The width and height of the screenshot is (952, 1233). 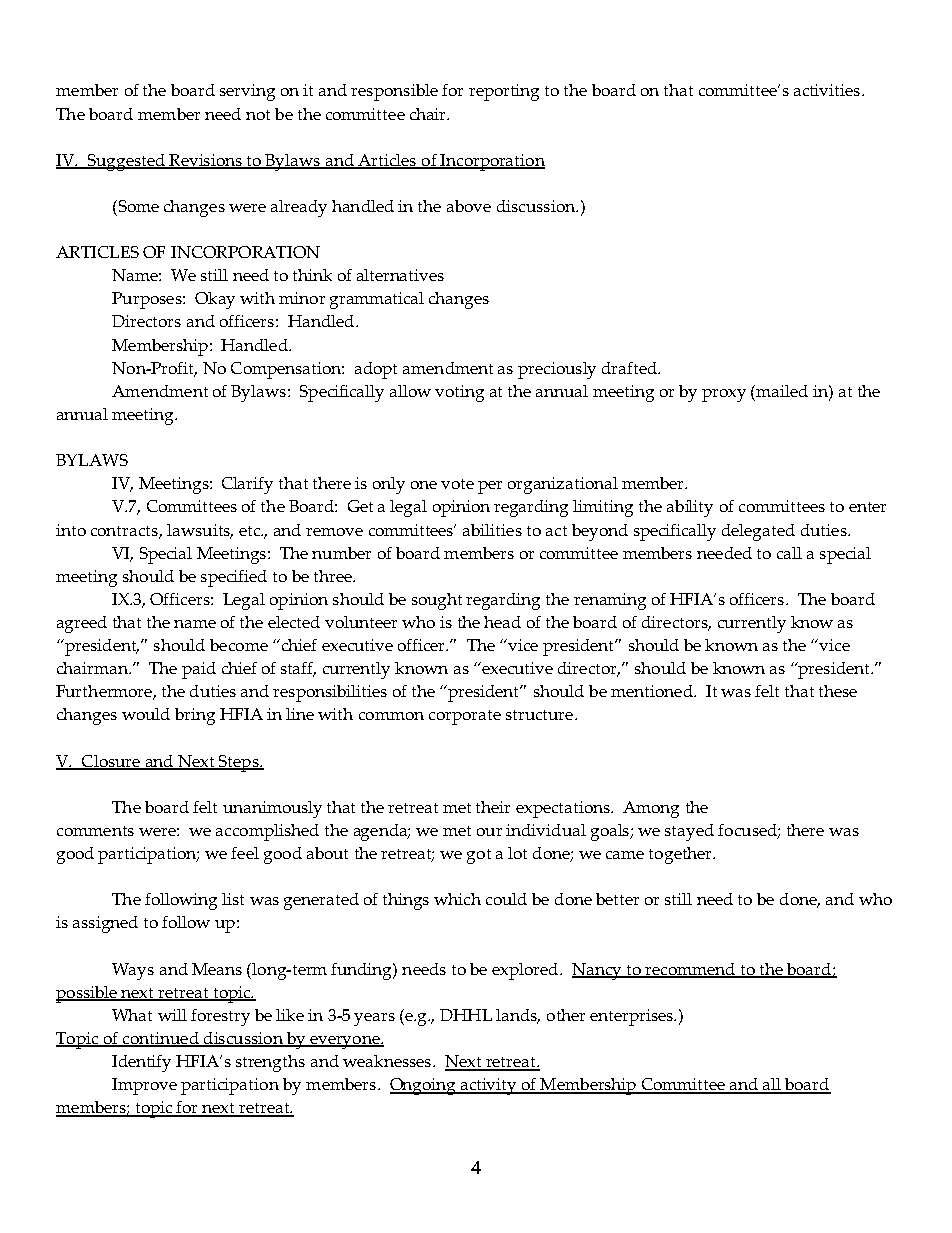 I want to click on delegated, so click(x=758, y=532).
